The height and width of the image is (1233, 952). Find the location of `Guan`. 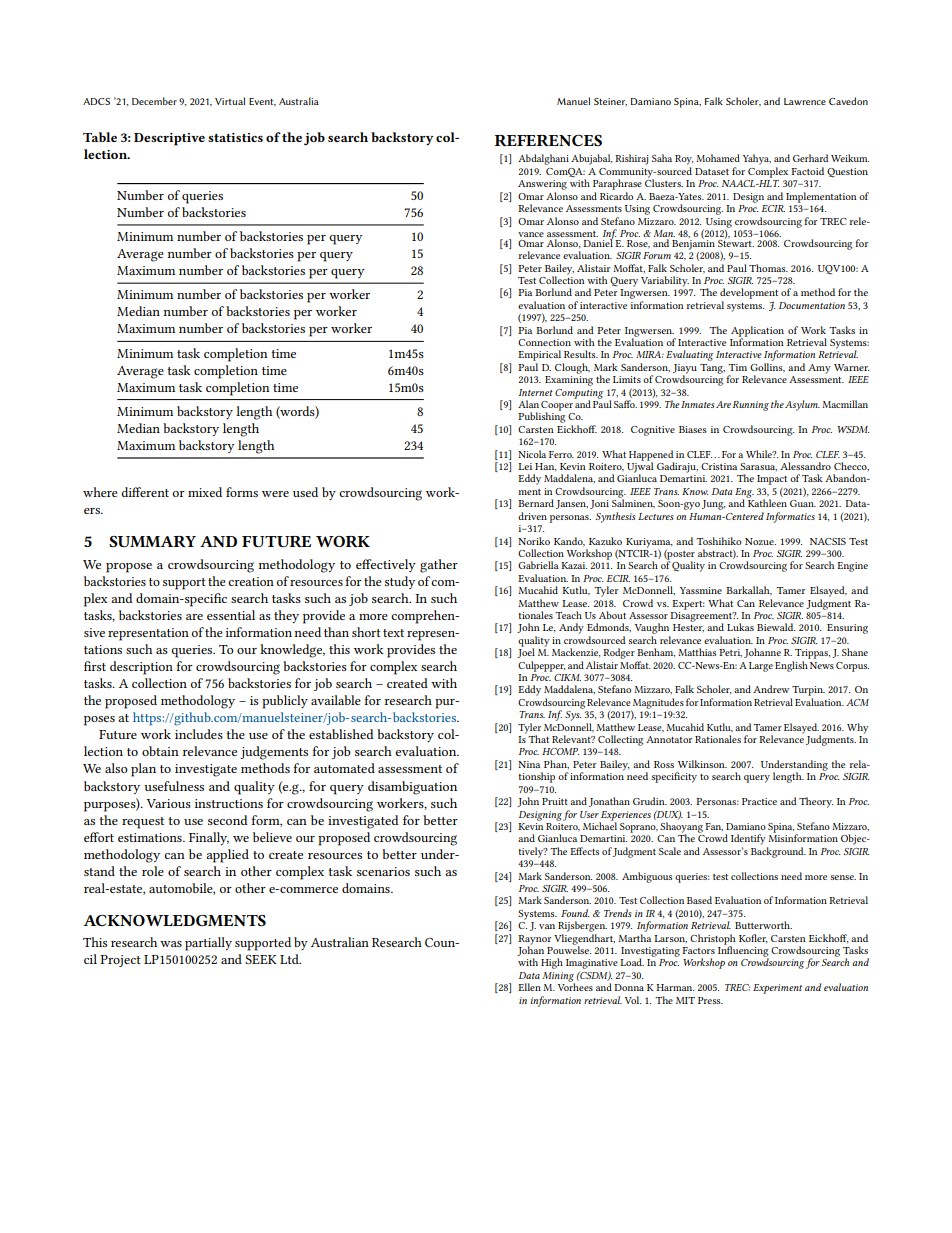

Guan is located at coordinates (803, 503).
